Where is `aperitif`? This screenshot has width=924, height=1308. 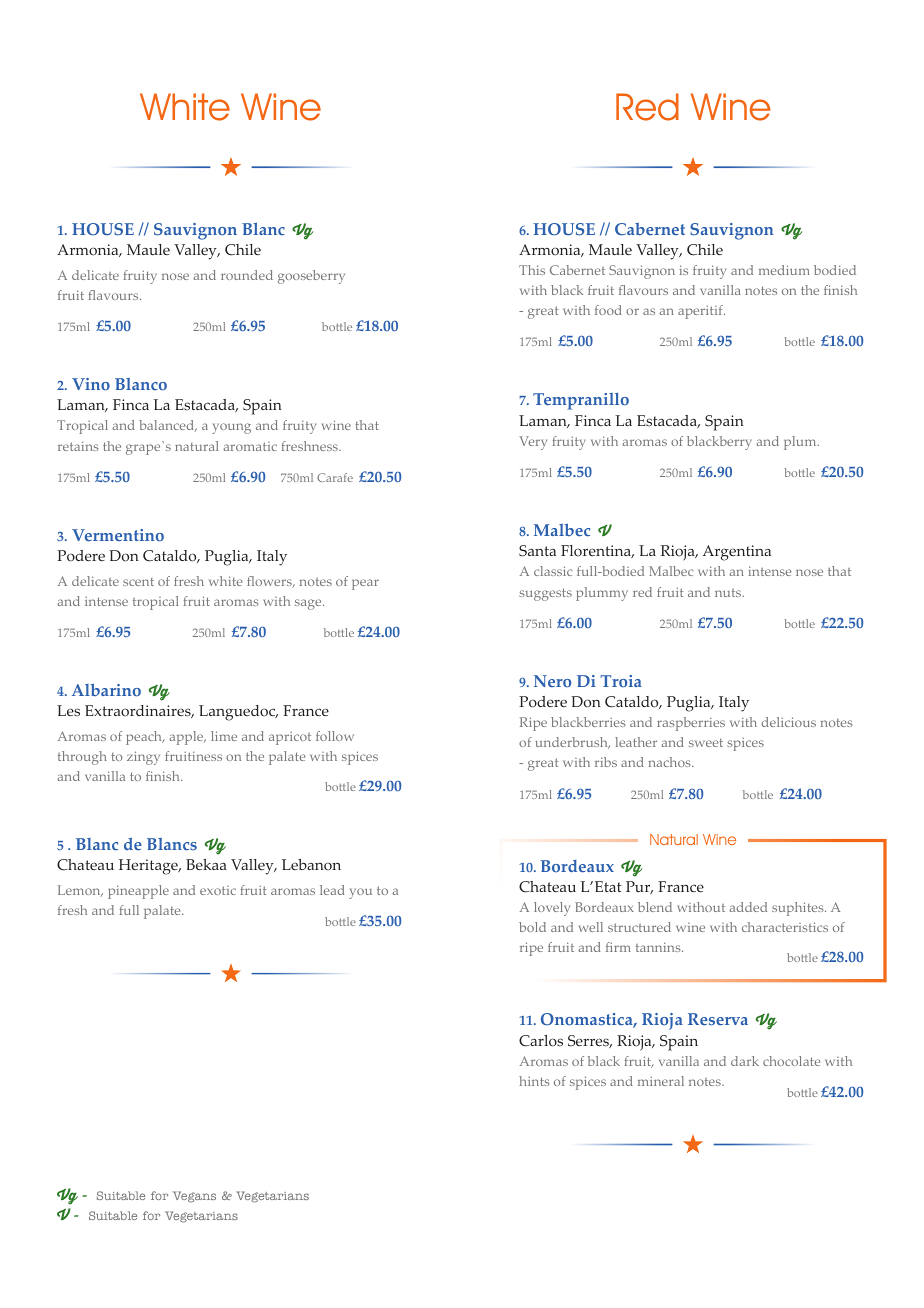 aperitif is located at coordinates (701, 312).
